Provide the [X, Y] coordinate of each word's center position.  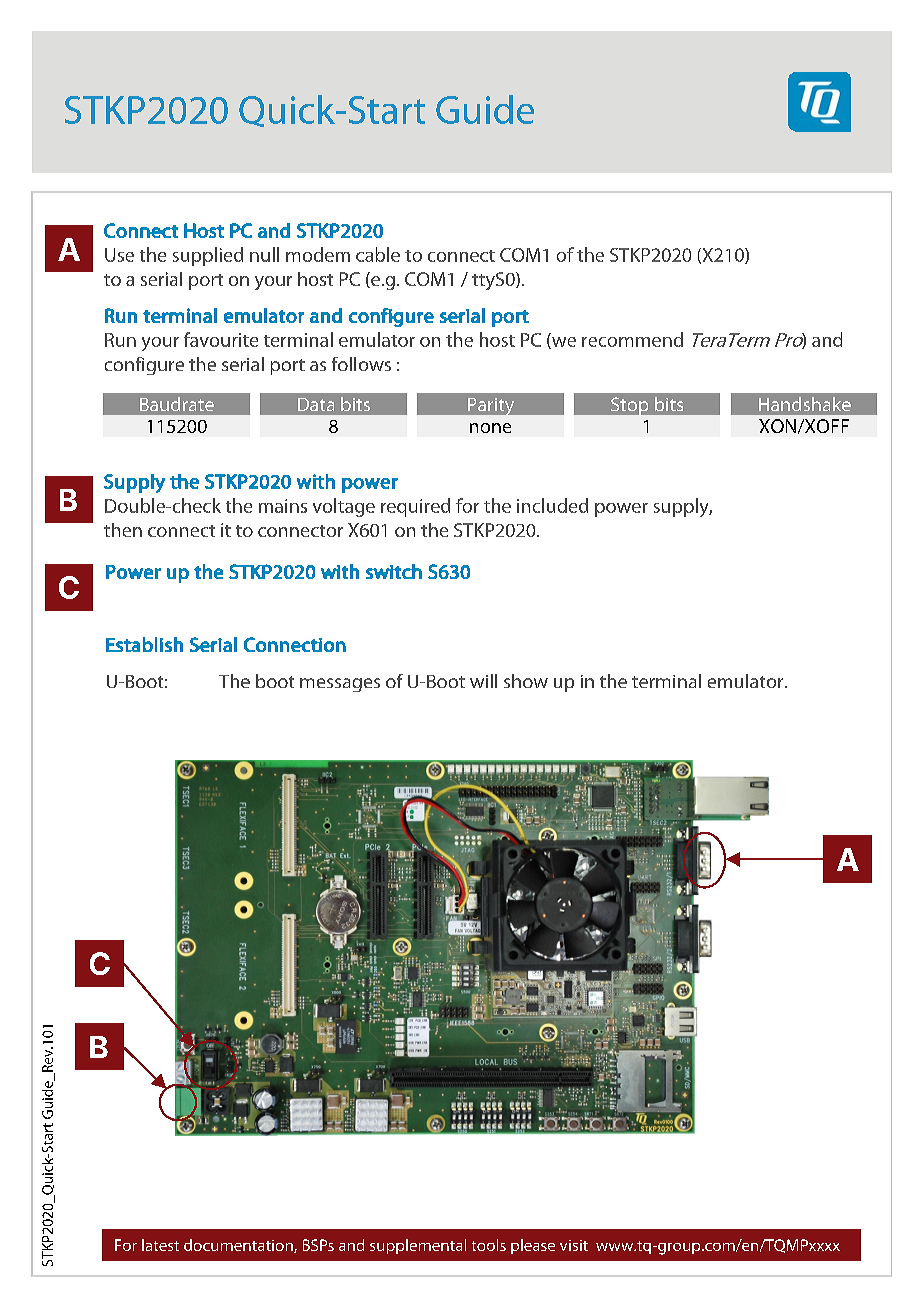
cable [378, 254]
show [526, 681]
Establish [144, 644]
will [483, 681]
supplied [208, 256]
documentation [239, 1246]
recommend [632, 339]
